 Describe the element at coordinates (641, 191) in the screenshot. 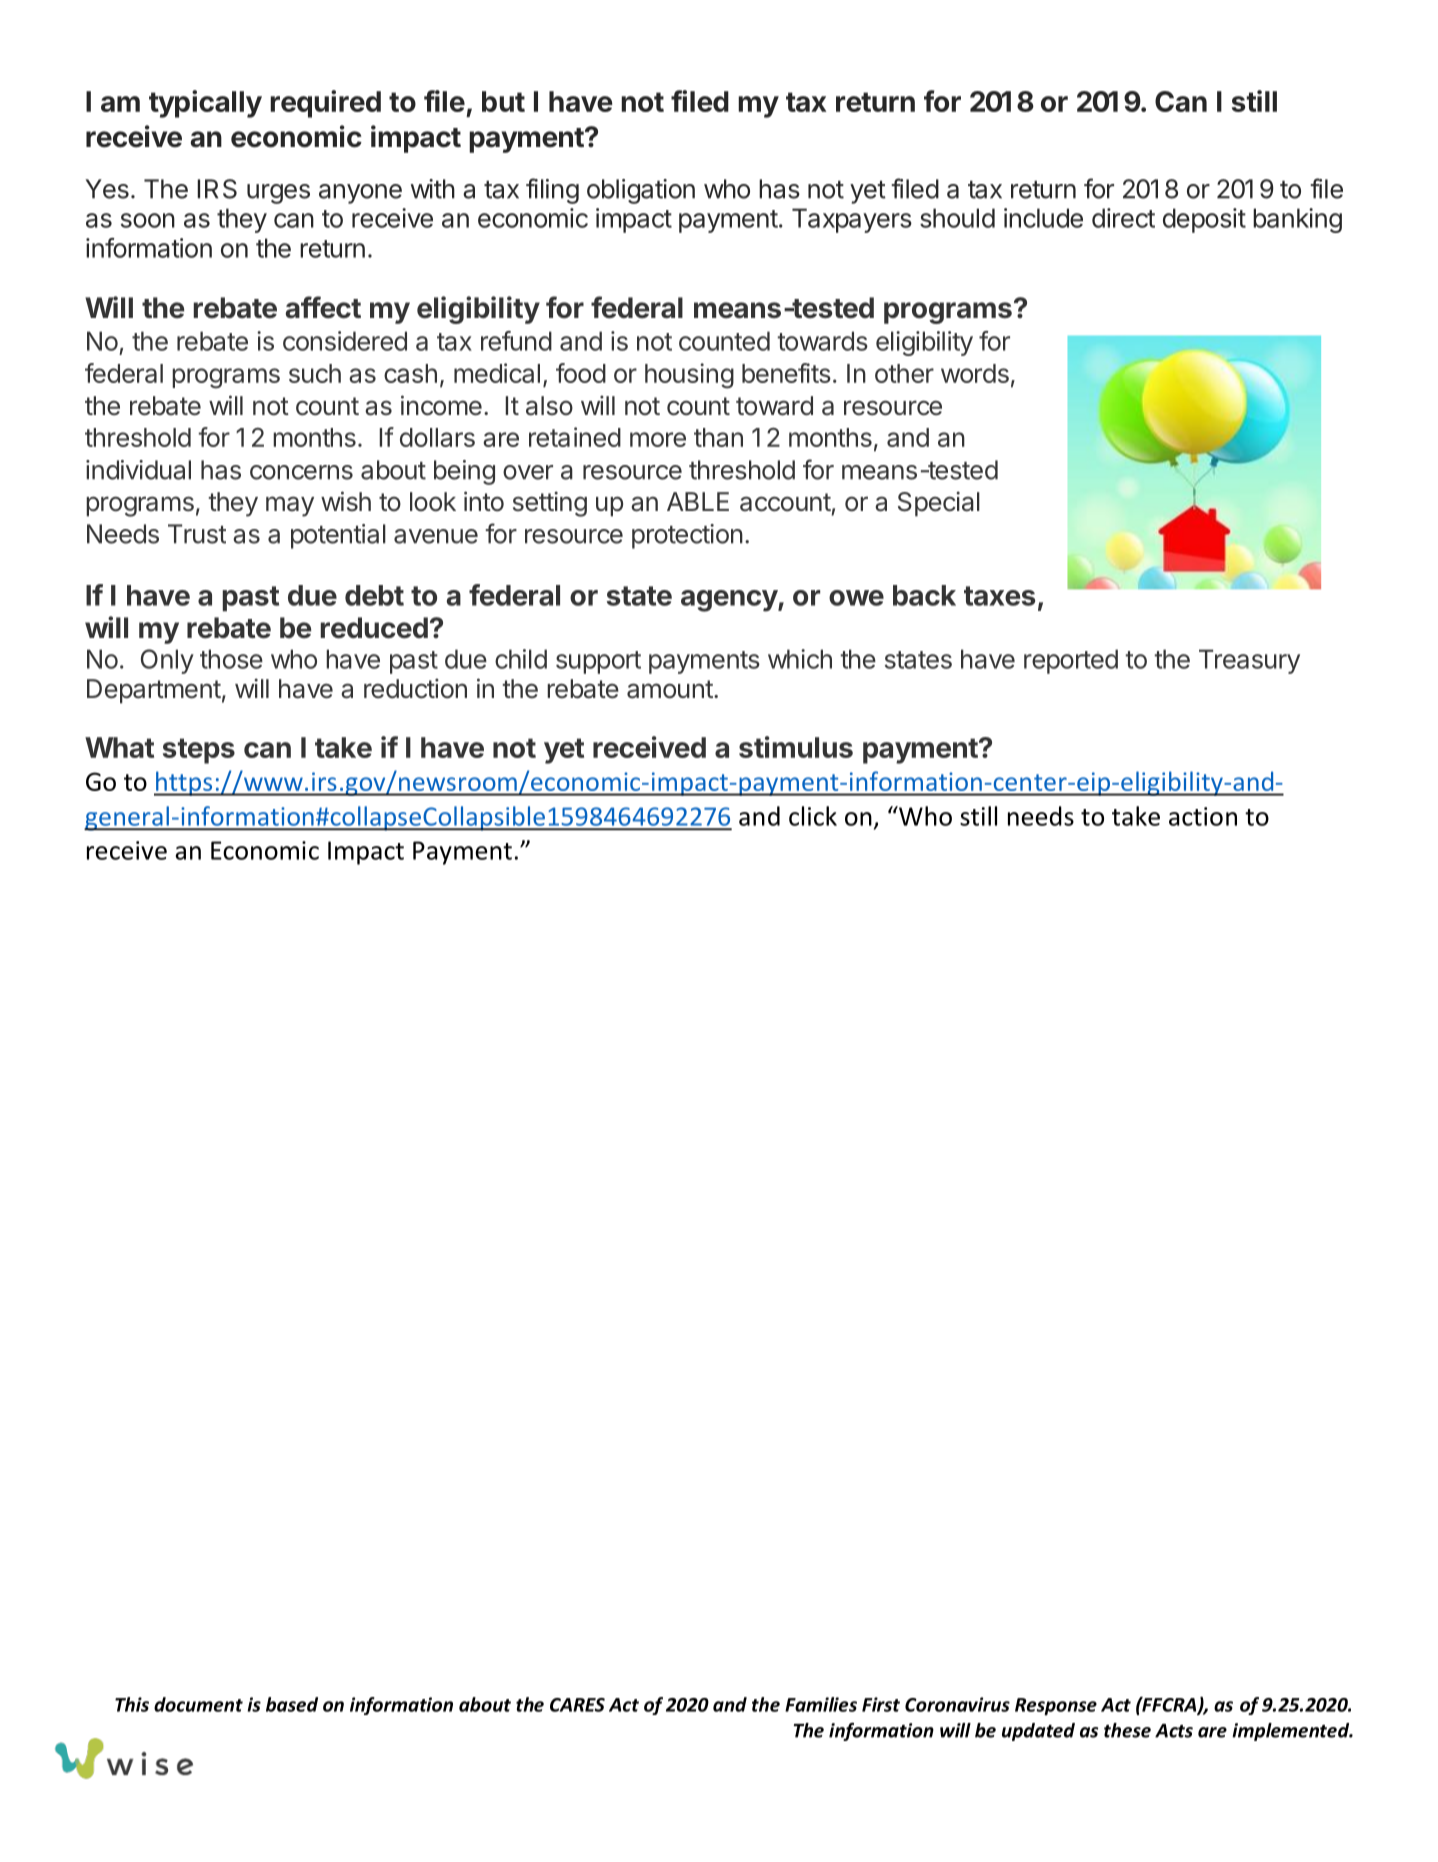

I see `obligation` at that location.
